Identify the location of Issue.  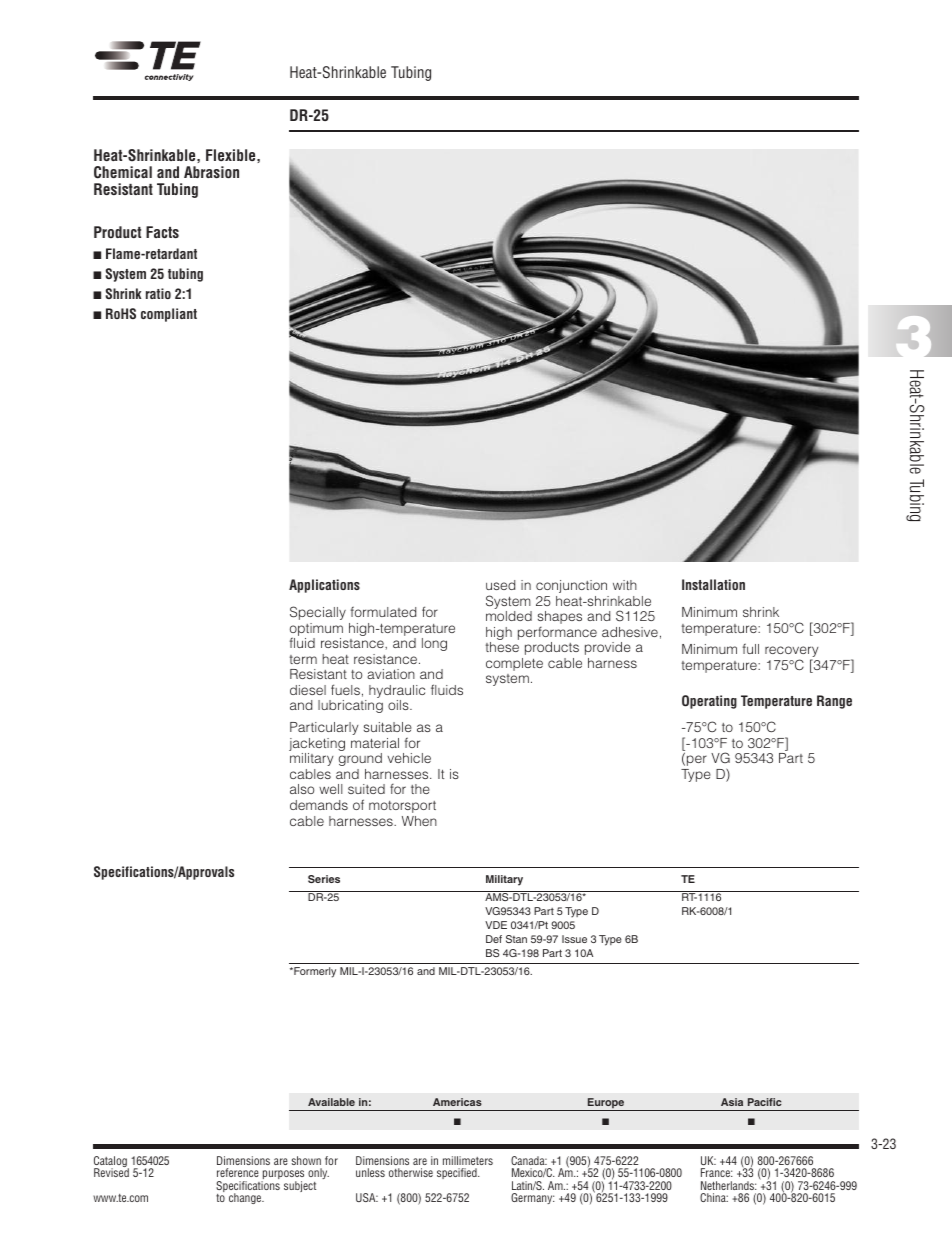
(574, 939).
